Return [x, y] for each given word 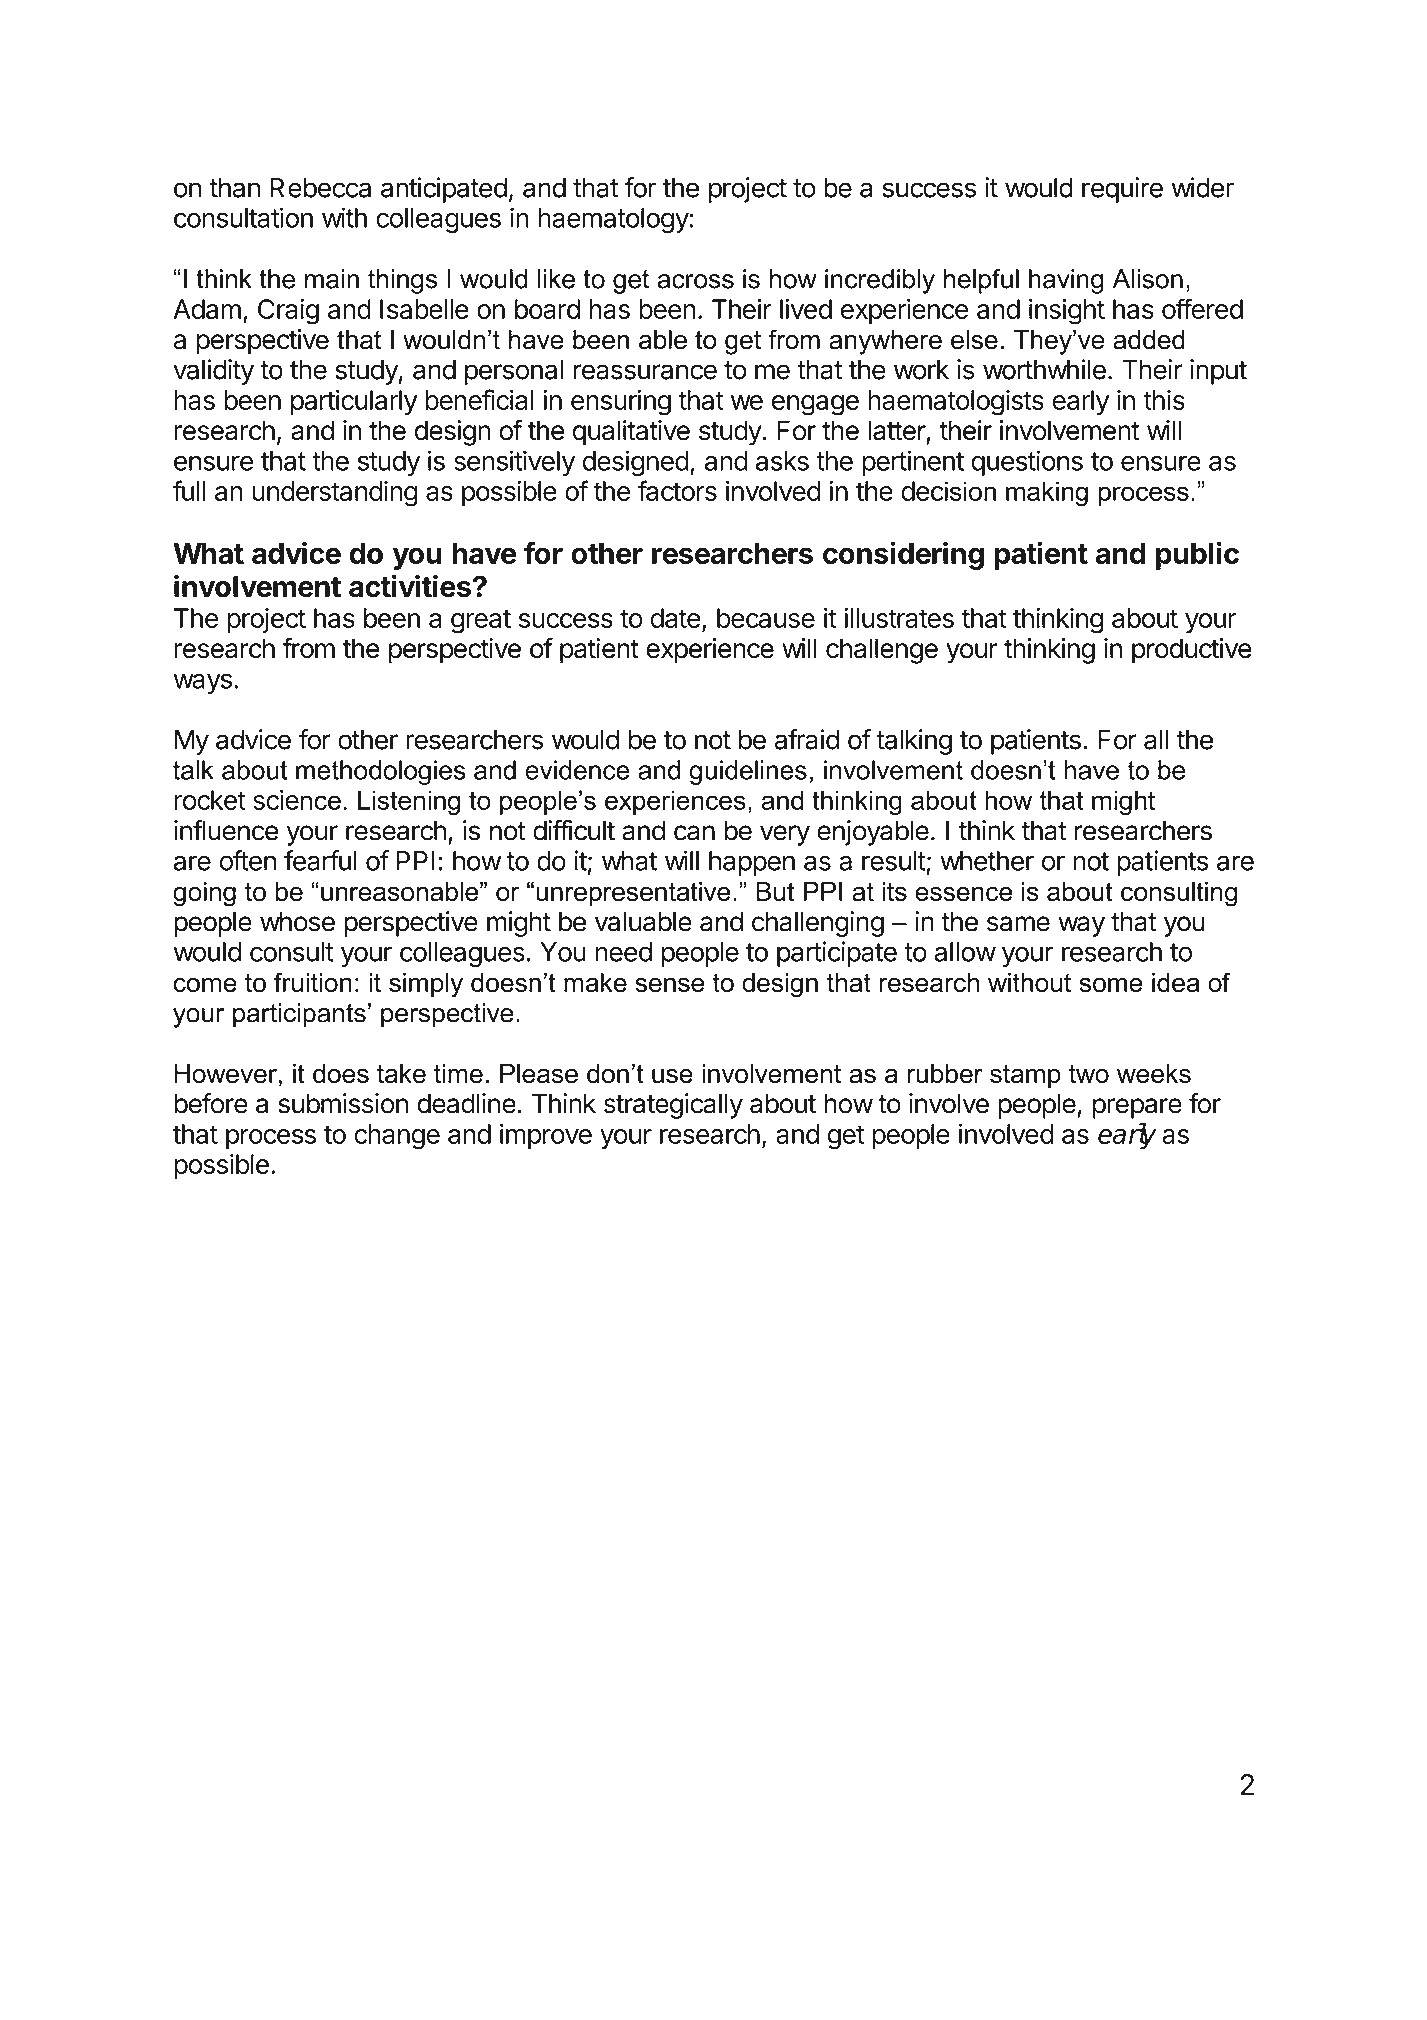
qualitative [631, 433]
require [1122, 190]
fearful [320, 860]
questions [1027, 463]
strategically [673, 1106]
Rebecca [320, 188]
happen [752, 863]
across [695, 281]
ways [202, 683]
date [676, 618]
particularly [354, 403]
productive [1192, 651]
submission [343, 1103]
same [1018, 924]
